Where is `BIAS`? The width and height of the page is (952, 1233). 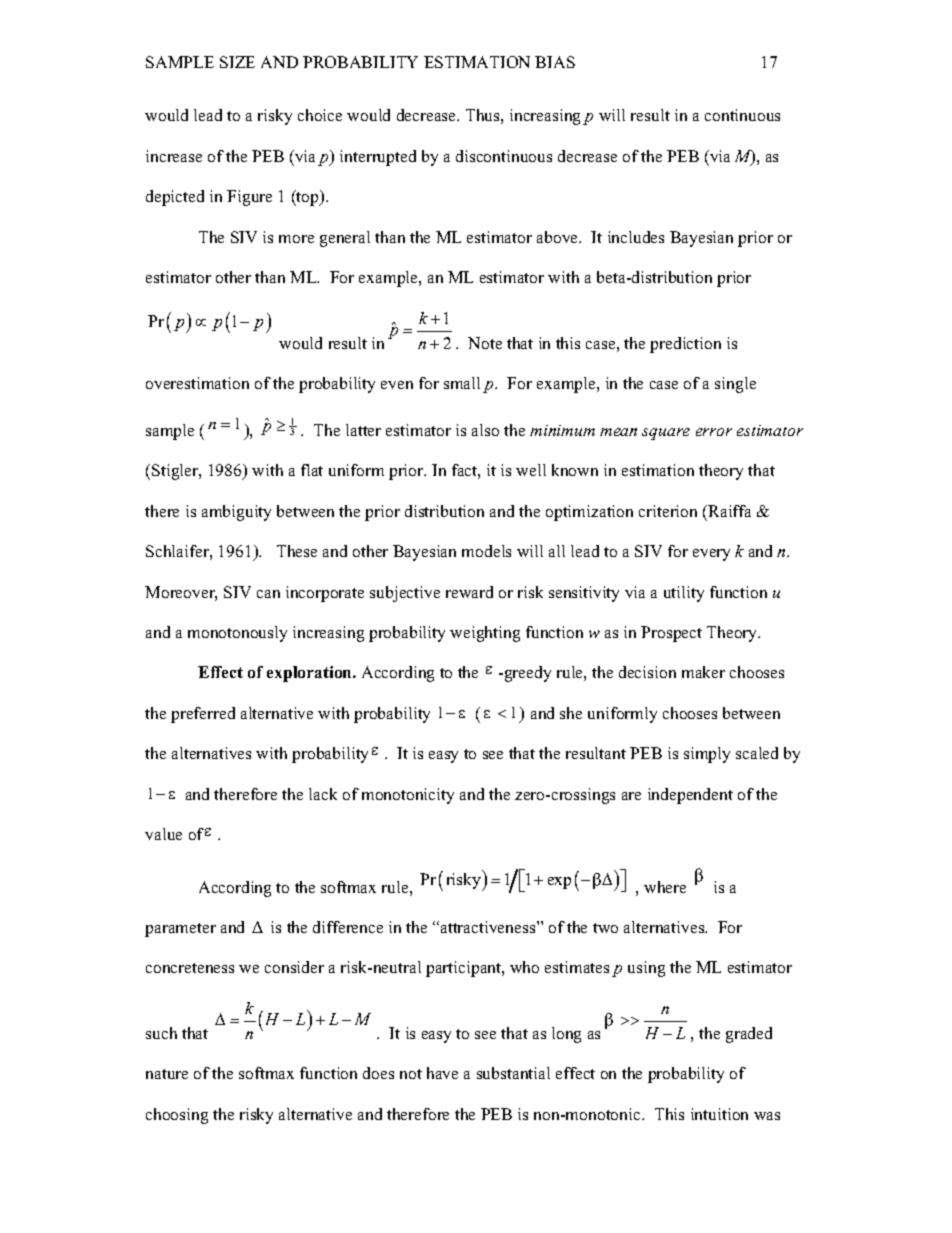 BIAS is located at coordinates (555, 62).
